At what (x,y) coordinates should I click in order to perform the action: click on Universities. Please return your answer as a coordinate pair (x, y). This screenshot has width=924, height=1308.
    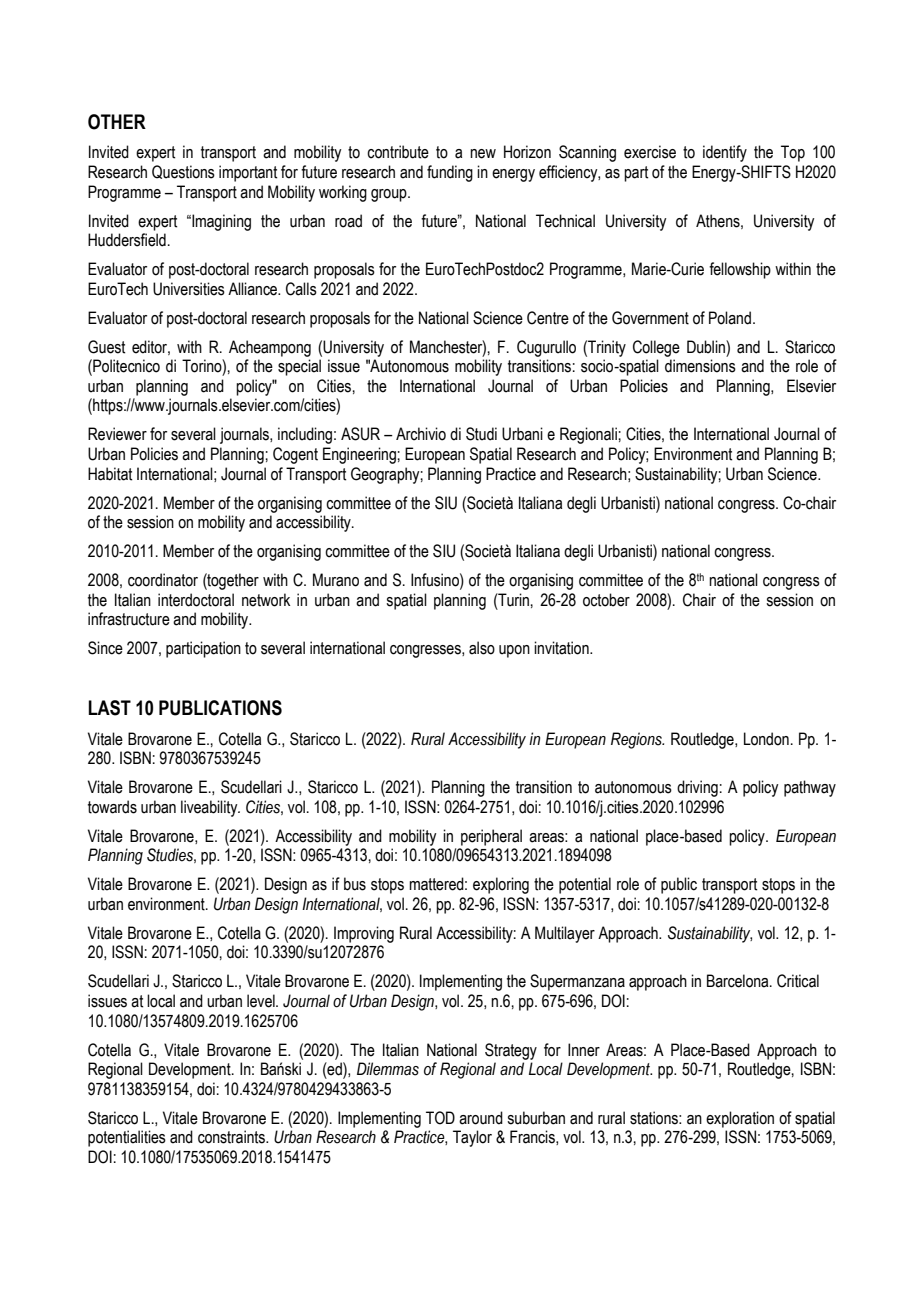
    Looking at the image, I should click on (189, 289).
